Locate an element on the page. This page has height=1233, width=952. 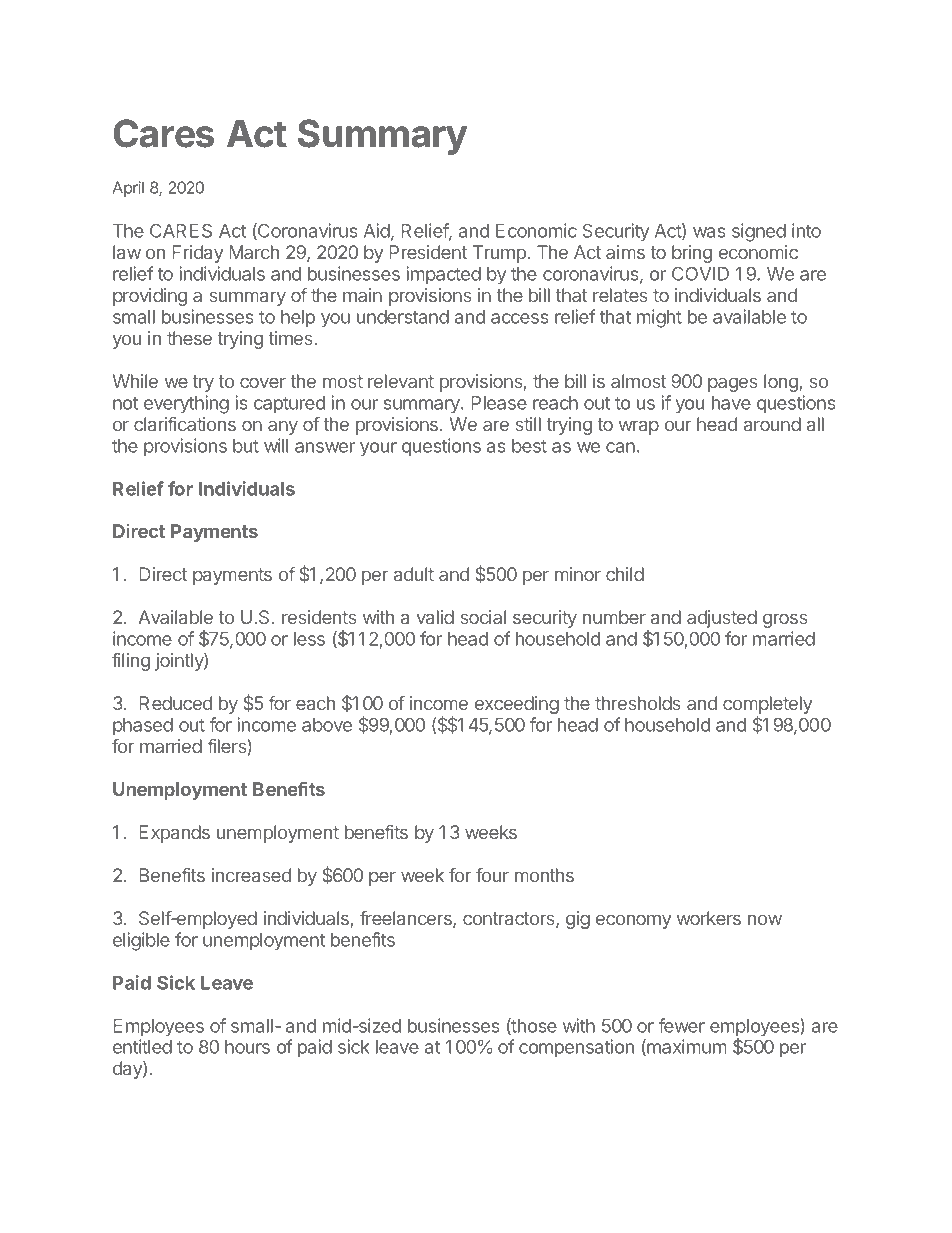
phased is located at coordinates (143, 727).
